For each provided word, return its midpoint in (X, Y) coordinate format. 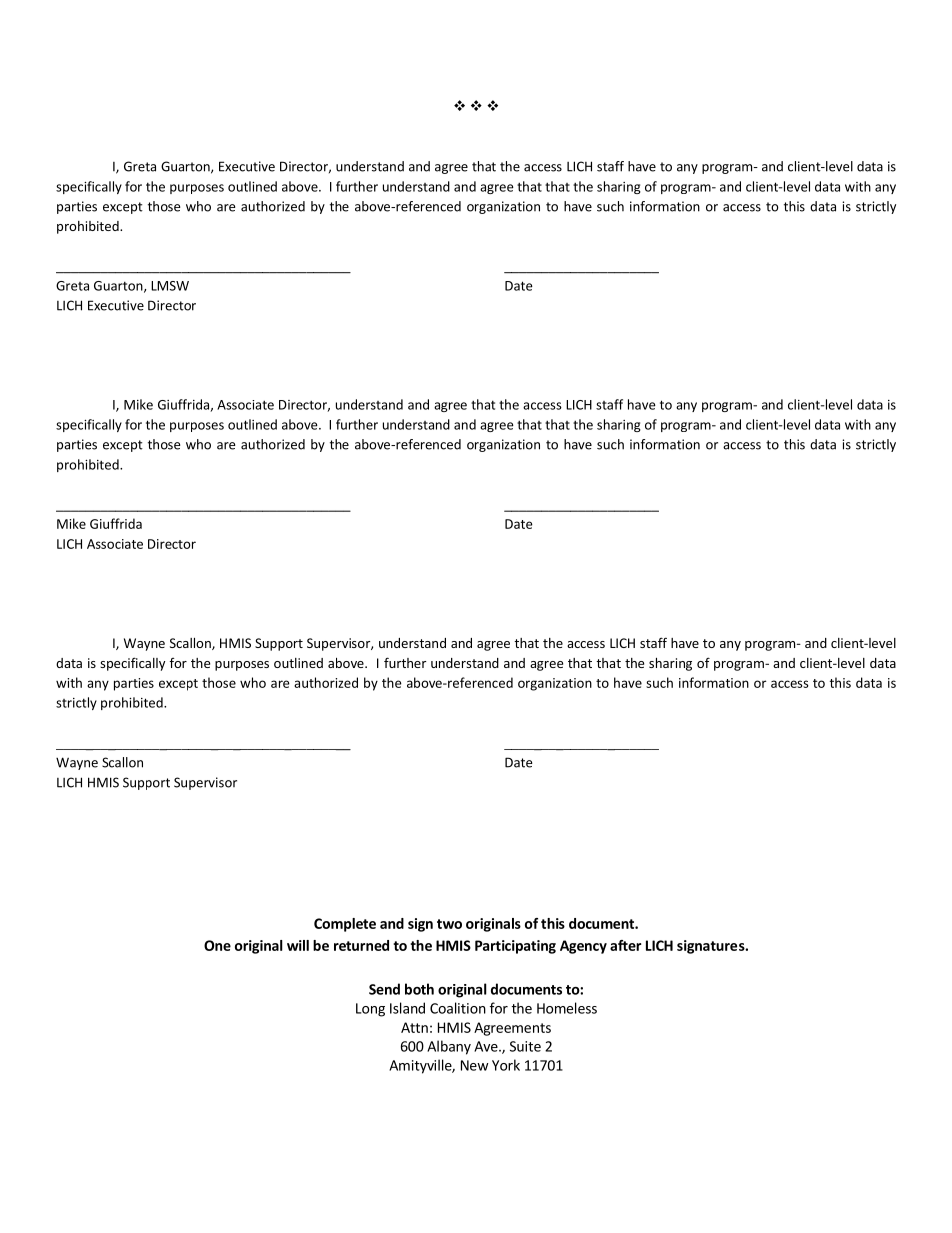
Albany (449, 1047)
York (506, 1065)
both (419, 989)
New (474, 1065)
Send (384, 989)
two (449, 924)
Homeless (567, 1008)
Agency (583, 947)
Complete (345, 925)
